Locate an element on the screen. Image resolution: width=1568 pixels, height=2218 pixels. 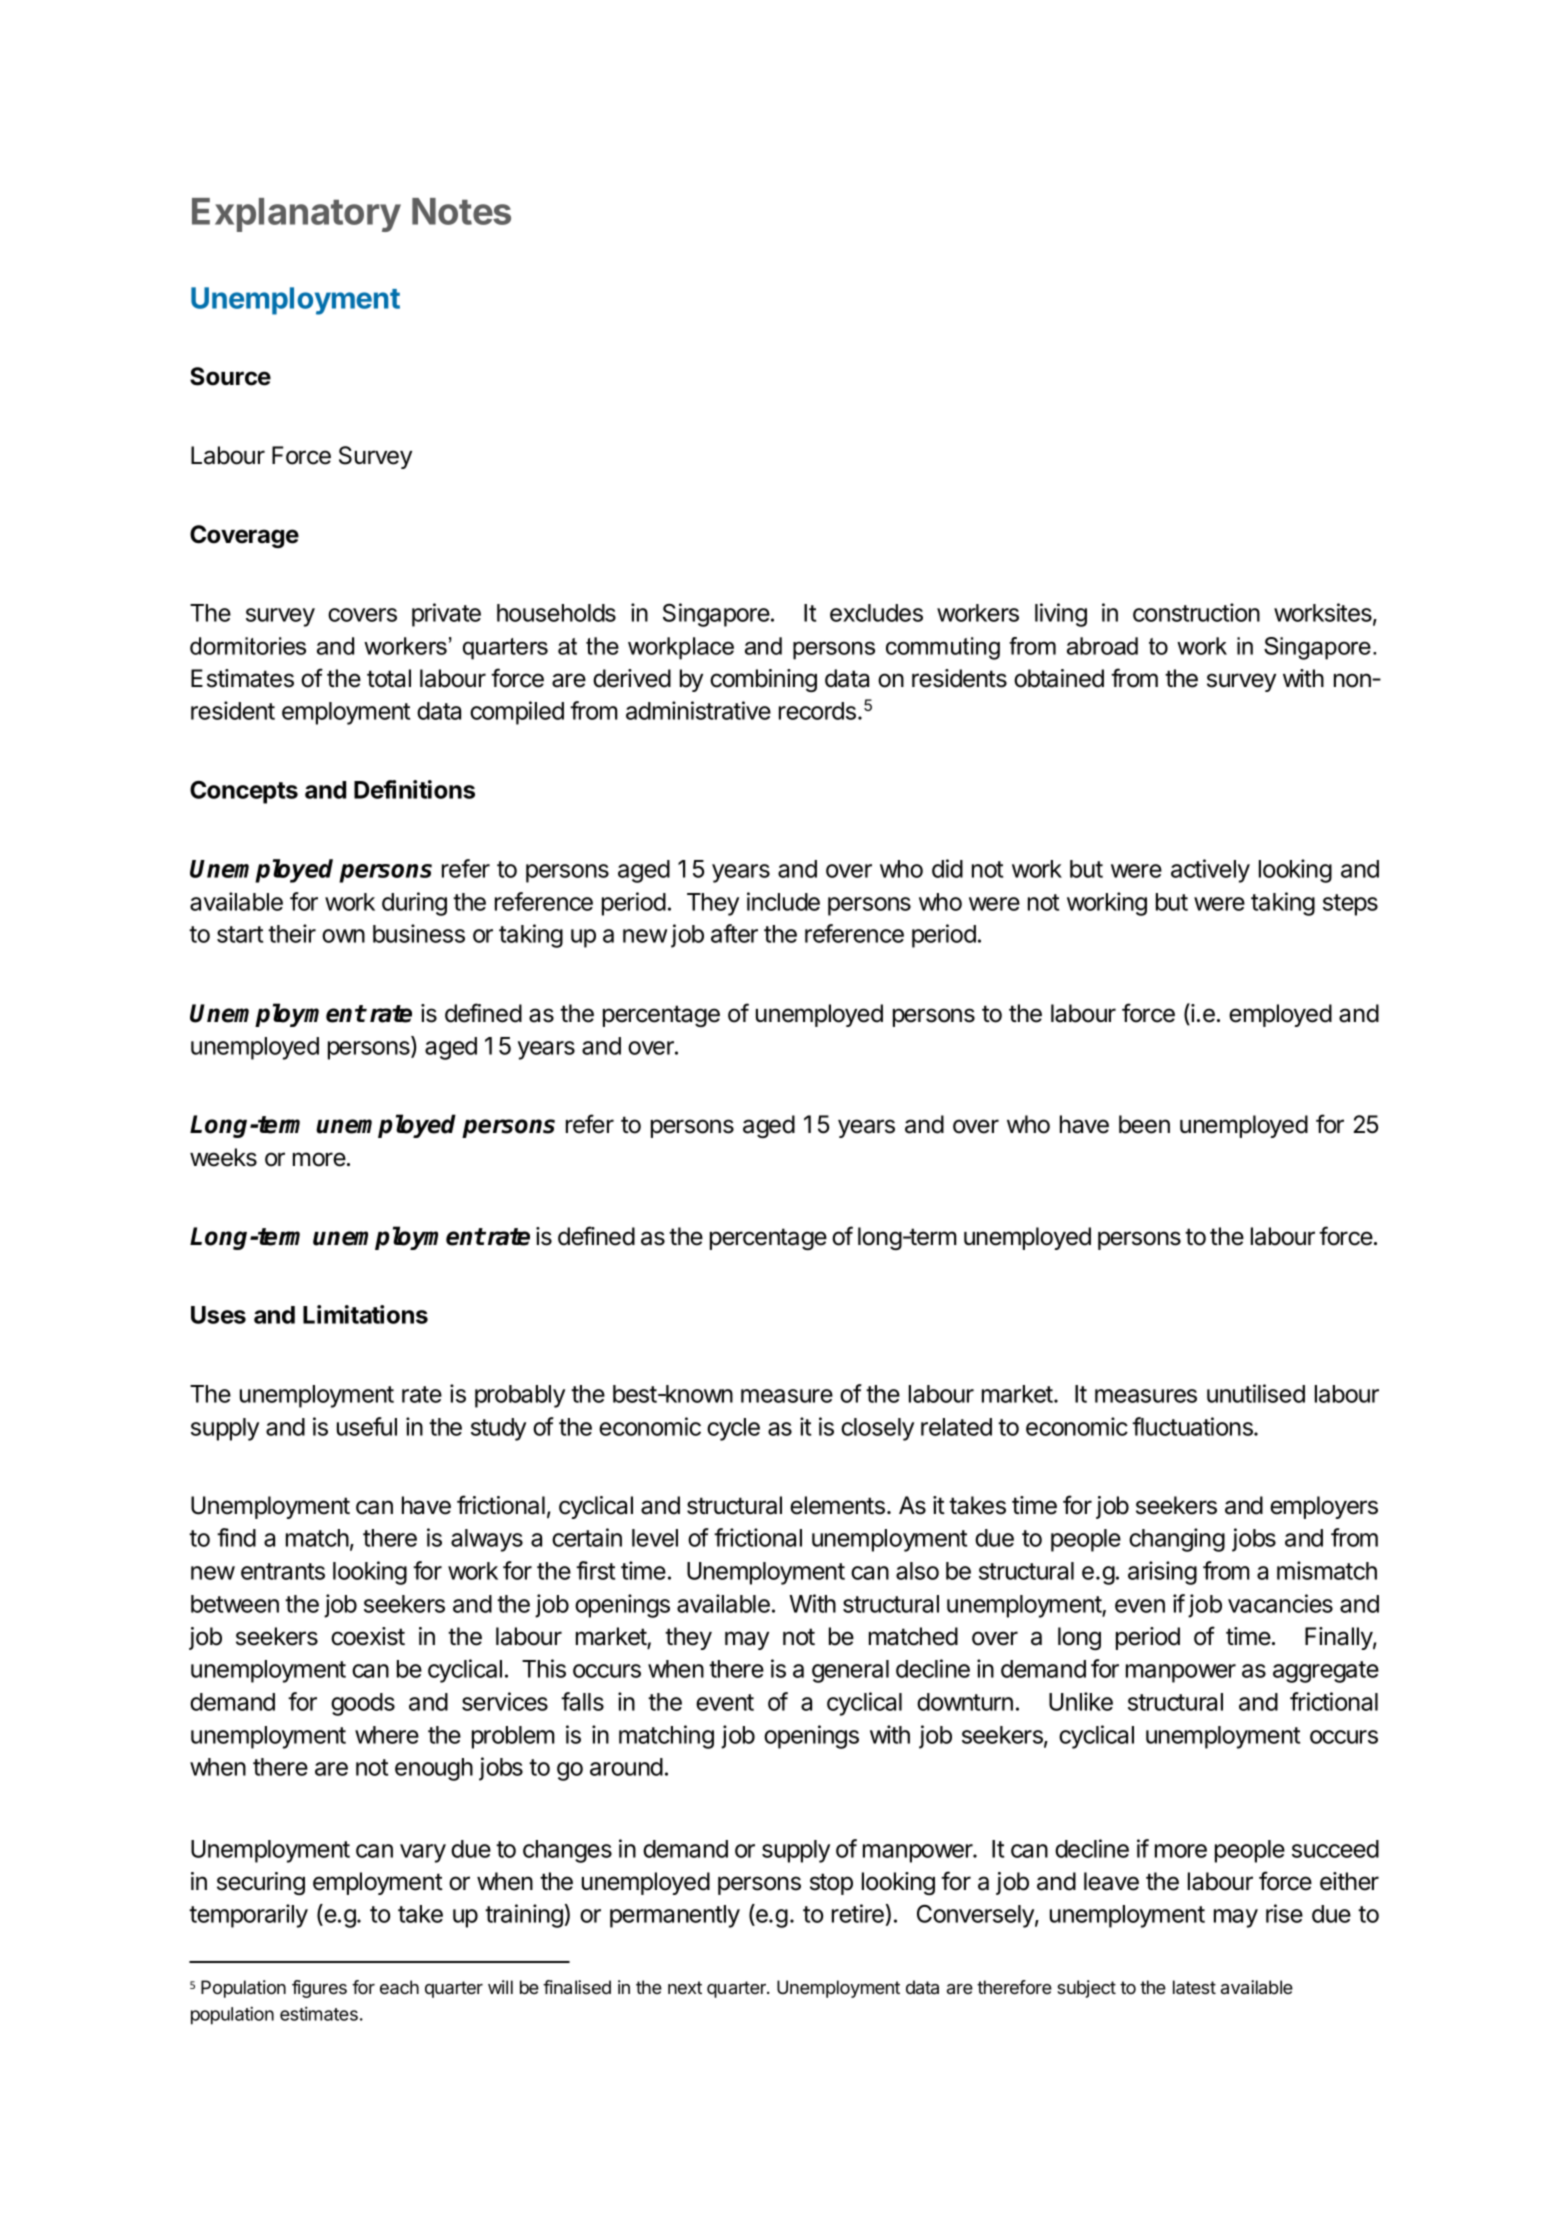
figures is located at coordinates (319, 1989).
